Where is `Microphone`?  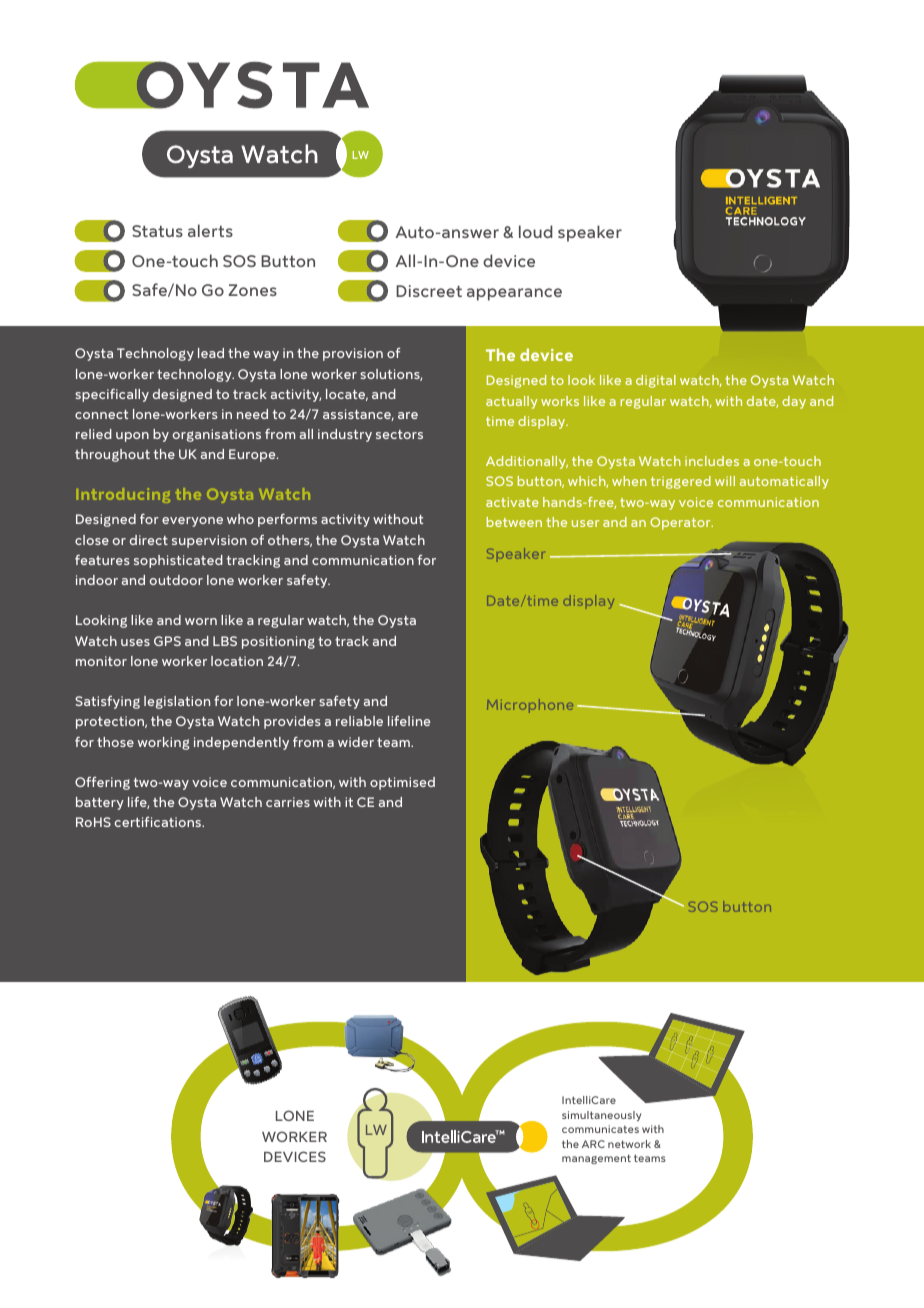 Microphone is located at coordinates (530, 706).
